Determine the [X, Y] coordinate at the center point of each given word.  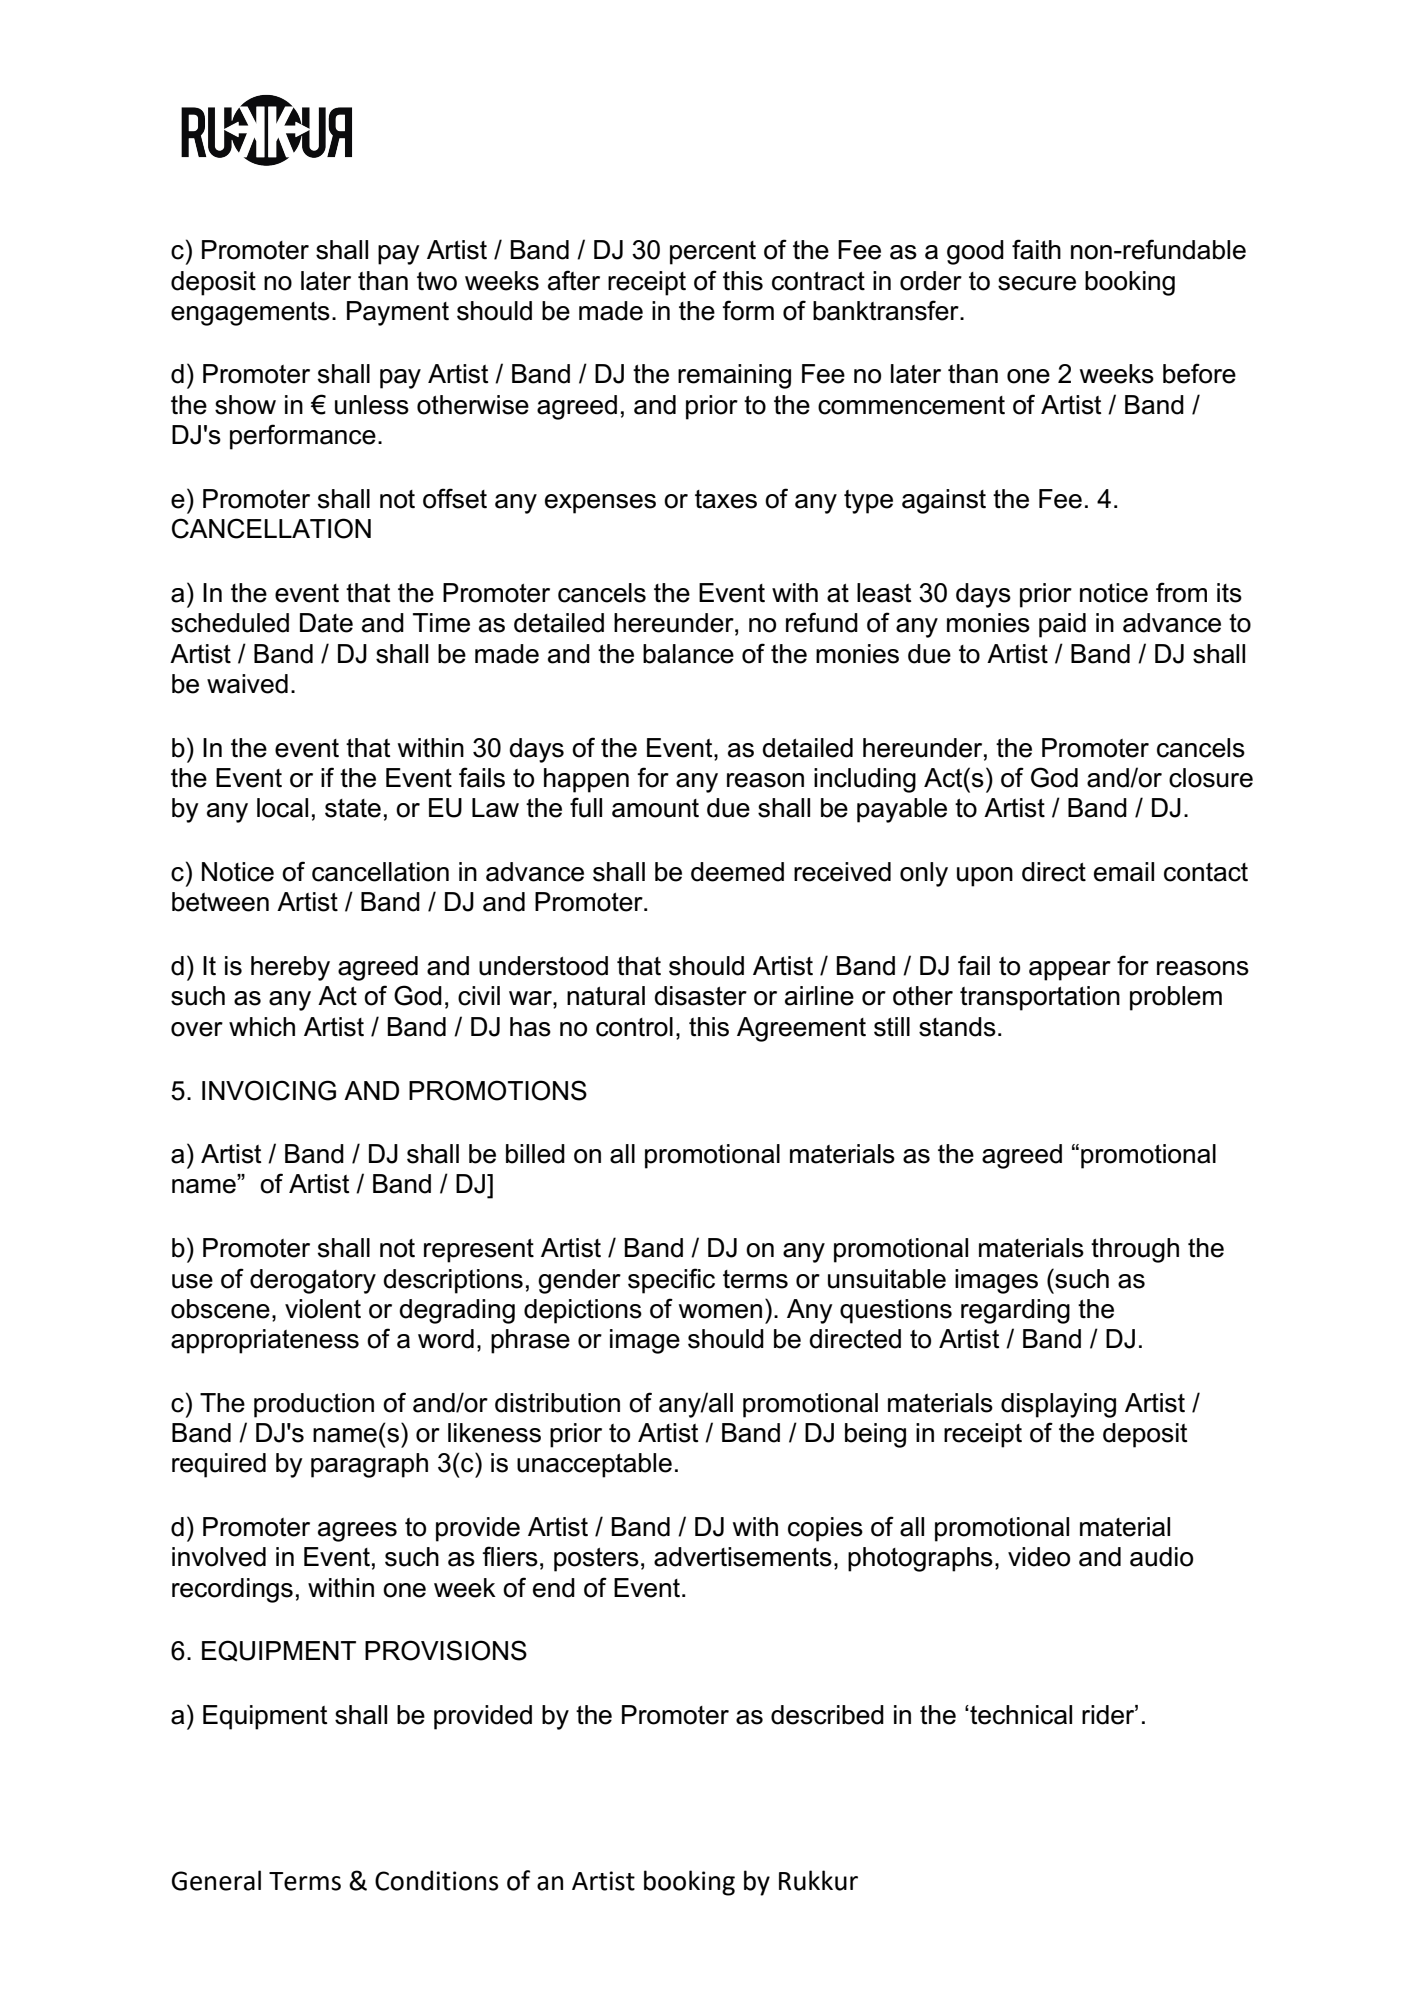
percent [713, 253]
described [827, 1715]
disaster [700, 996]
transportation [1040, 998]
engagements [250, 314]
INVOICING [269, 1090]
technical [1020, 1715]
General [216, 1880]
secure [1037, 283]
